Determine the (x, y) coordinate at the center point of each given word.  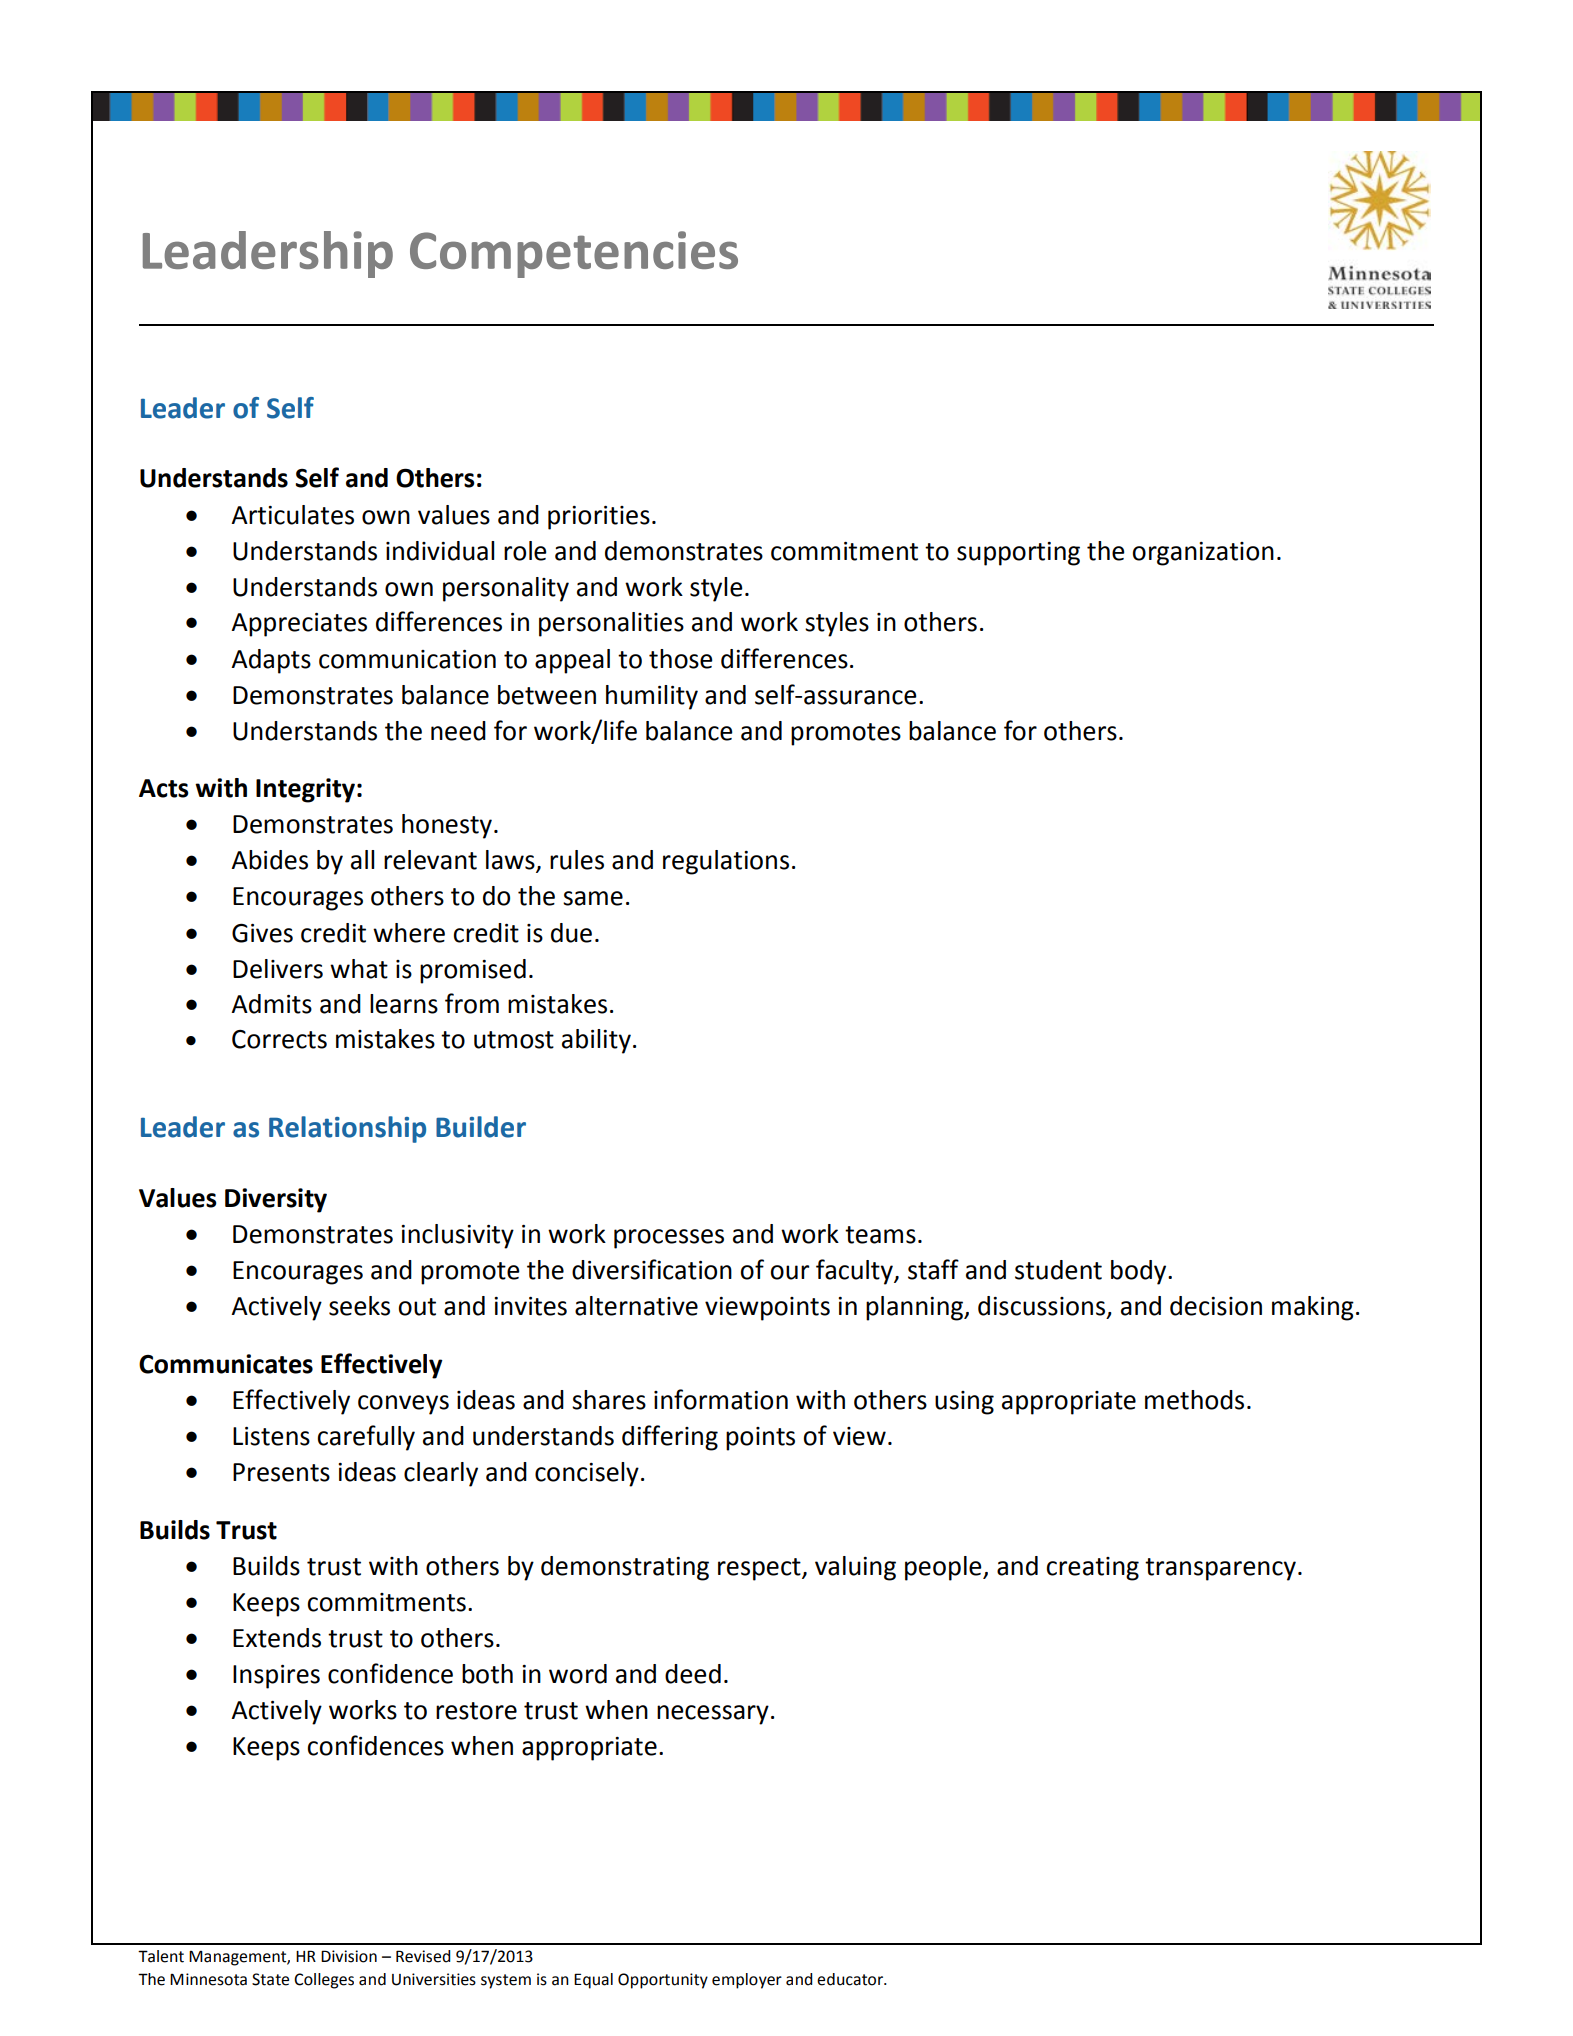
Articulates (292, 515)
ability (596, 1041)
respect (760, 1569)
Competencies (574, 254)
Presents (281, 1472)
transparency (1220, 1569)
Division (349, 1956)
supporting (1018, 554)
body (1140, 1272)
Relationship (347, 1129)
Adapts (271, 661)
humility (652, 697)
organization (1203, 554)
